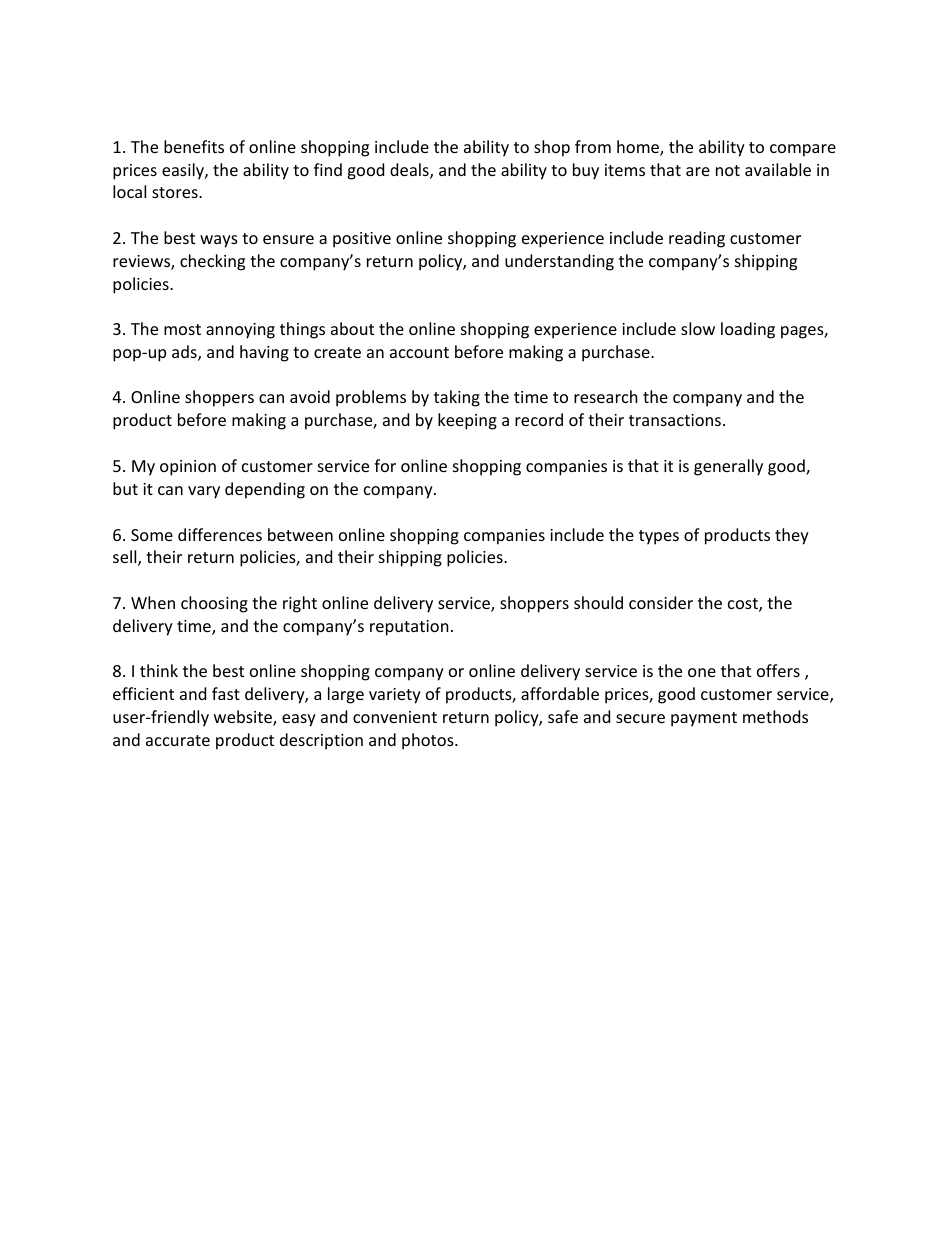 The image size is (952, 1233). What do you see at coordinates (300, 534) in the screenshot?
I see `between` at bounding box center [300, 534].
